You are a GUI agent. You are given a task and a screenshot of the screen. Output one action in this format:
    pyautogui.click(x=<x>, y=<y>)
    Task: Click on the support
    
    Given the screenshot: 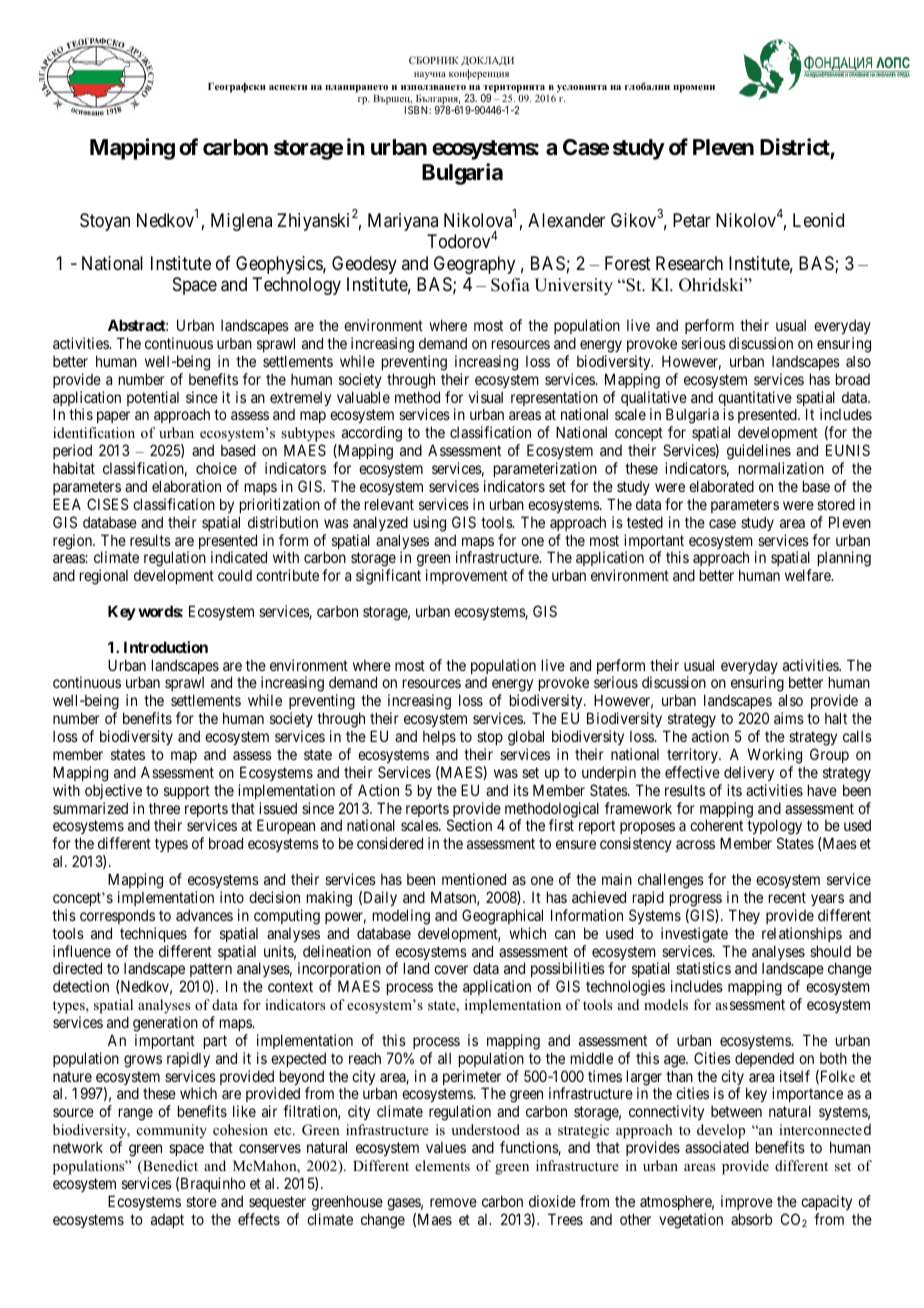 What is the action you would take?
    pyautogui.click(x=187, y=792)
